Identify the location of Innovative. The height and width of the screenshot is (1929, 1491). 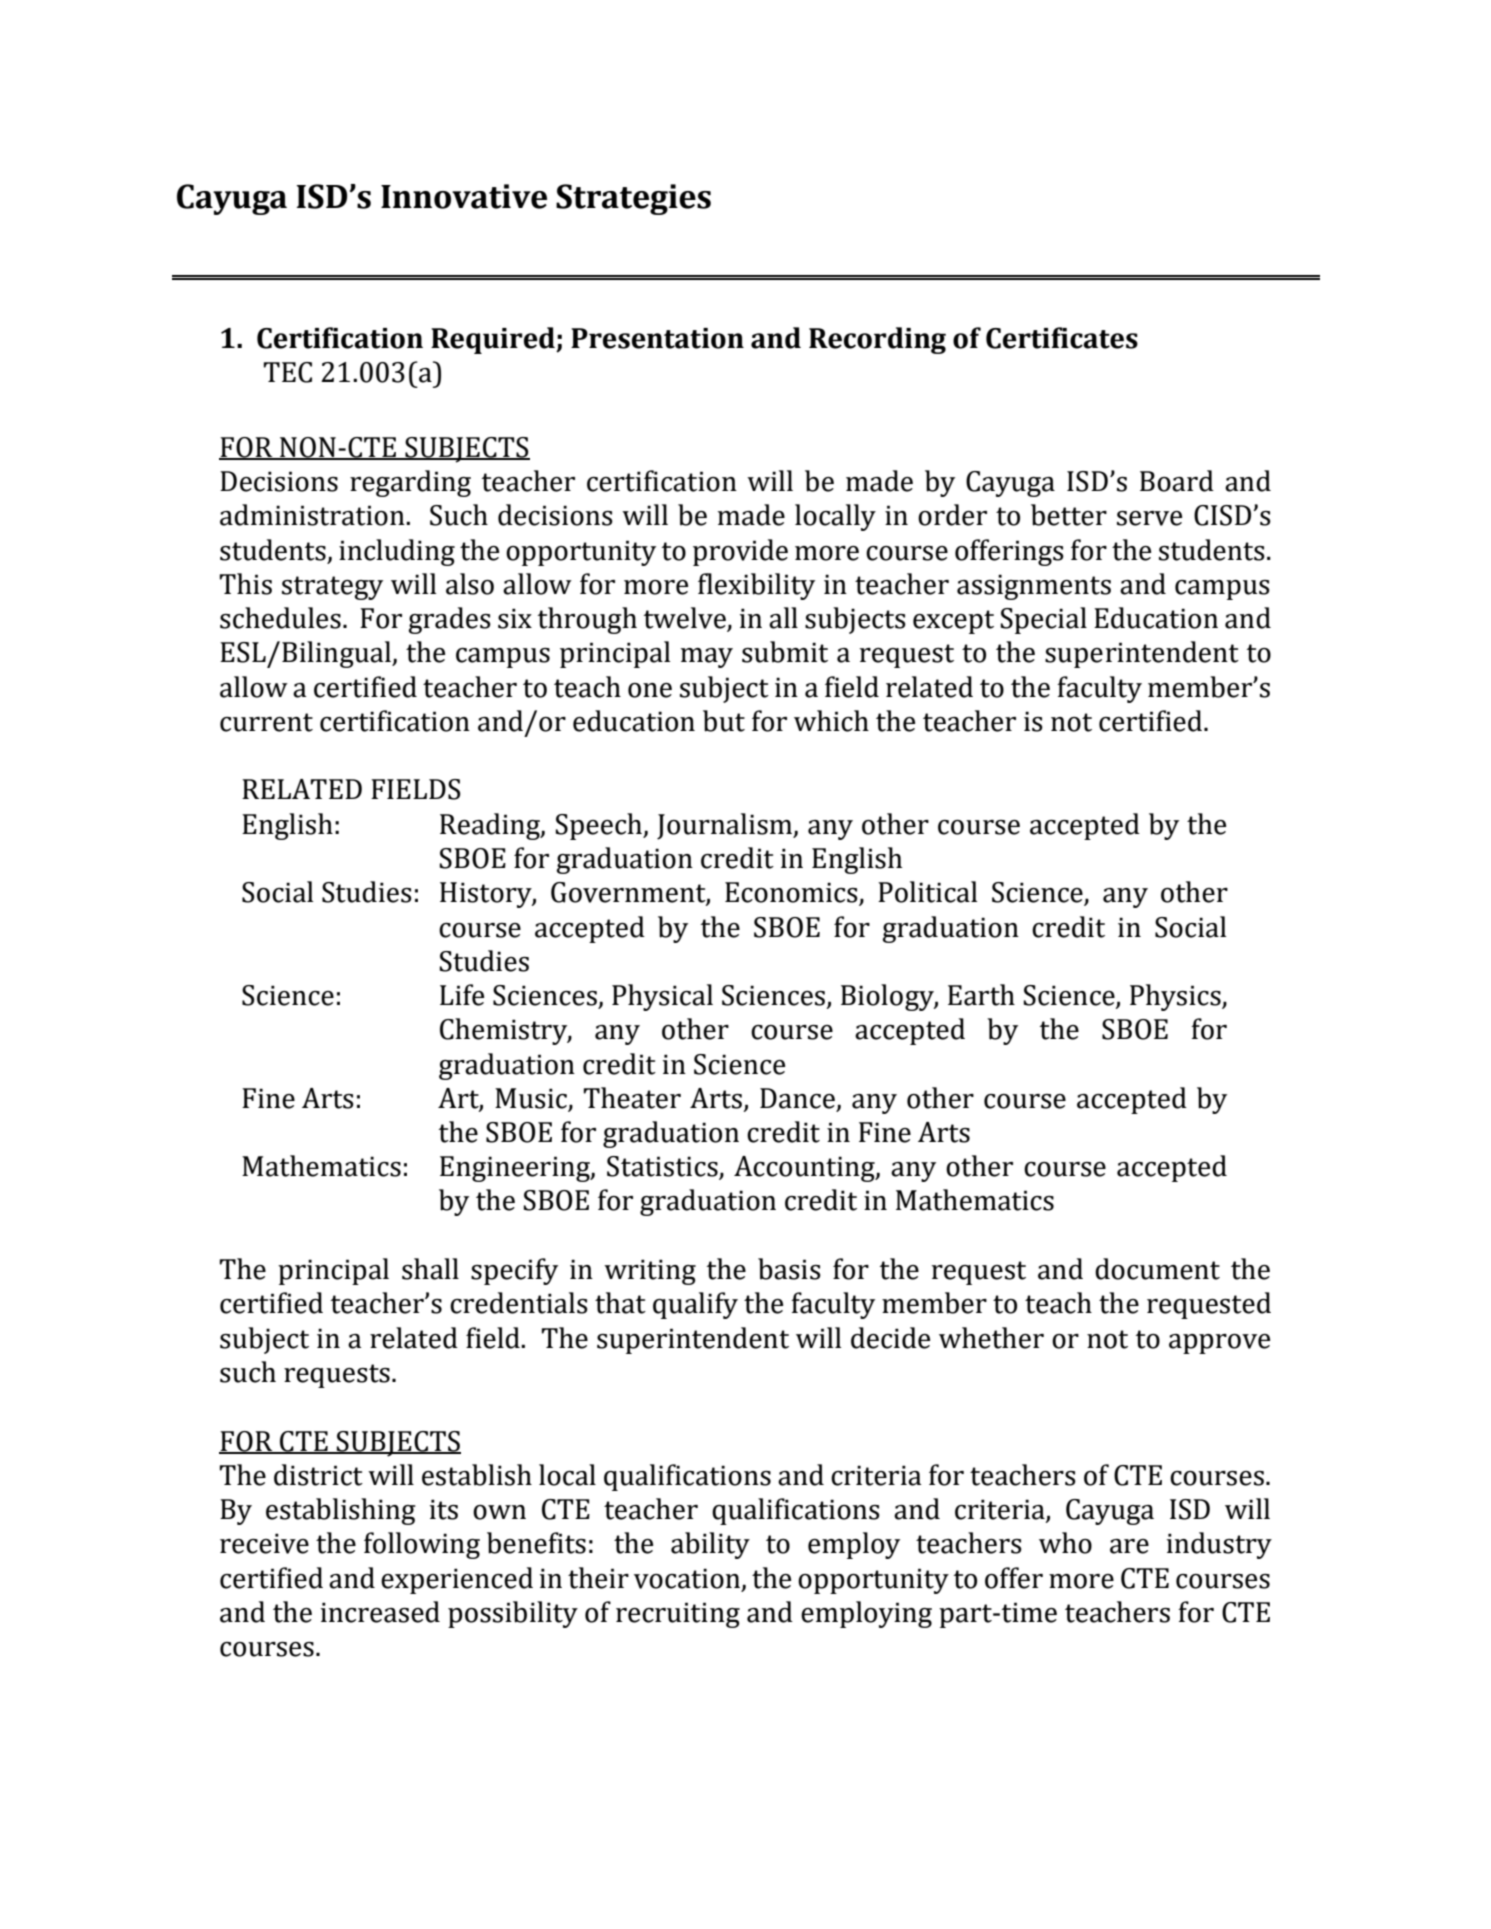
(464, 196).
